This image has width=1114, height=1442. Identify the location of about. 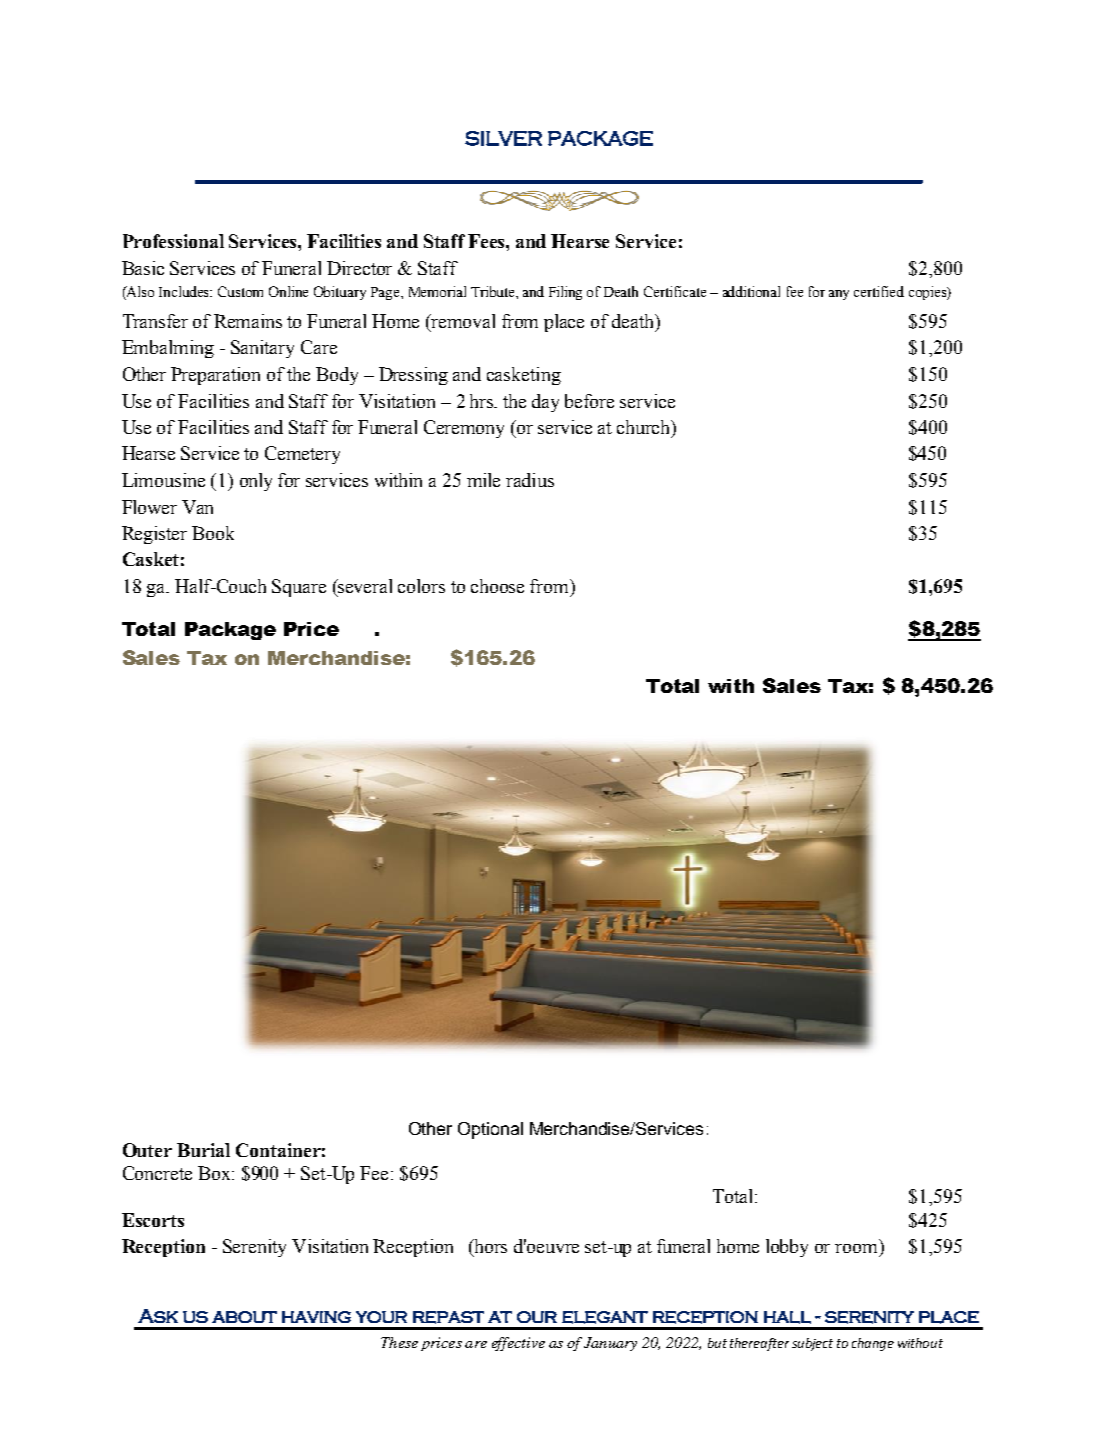
(244, 1317).
